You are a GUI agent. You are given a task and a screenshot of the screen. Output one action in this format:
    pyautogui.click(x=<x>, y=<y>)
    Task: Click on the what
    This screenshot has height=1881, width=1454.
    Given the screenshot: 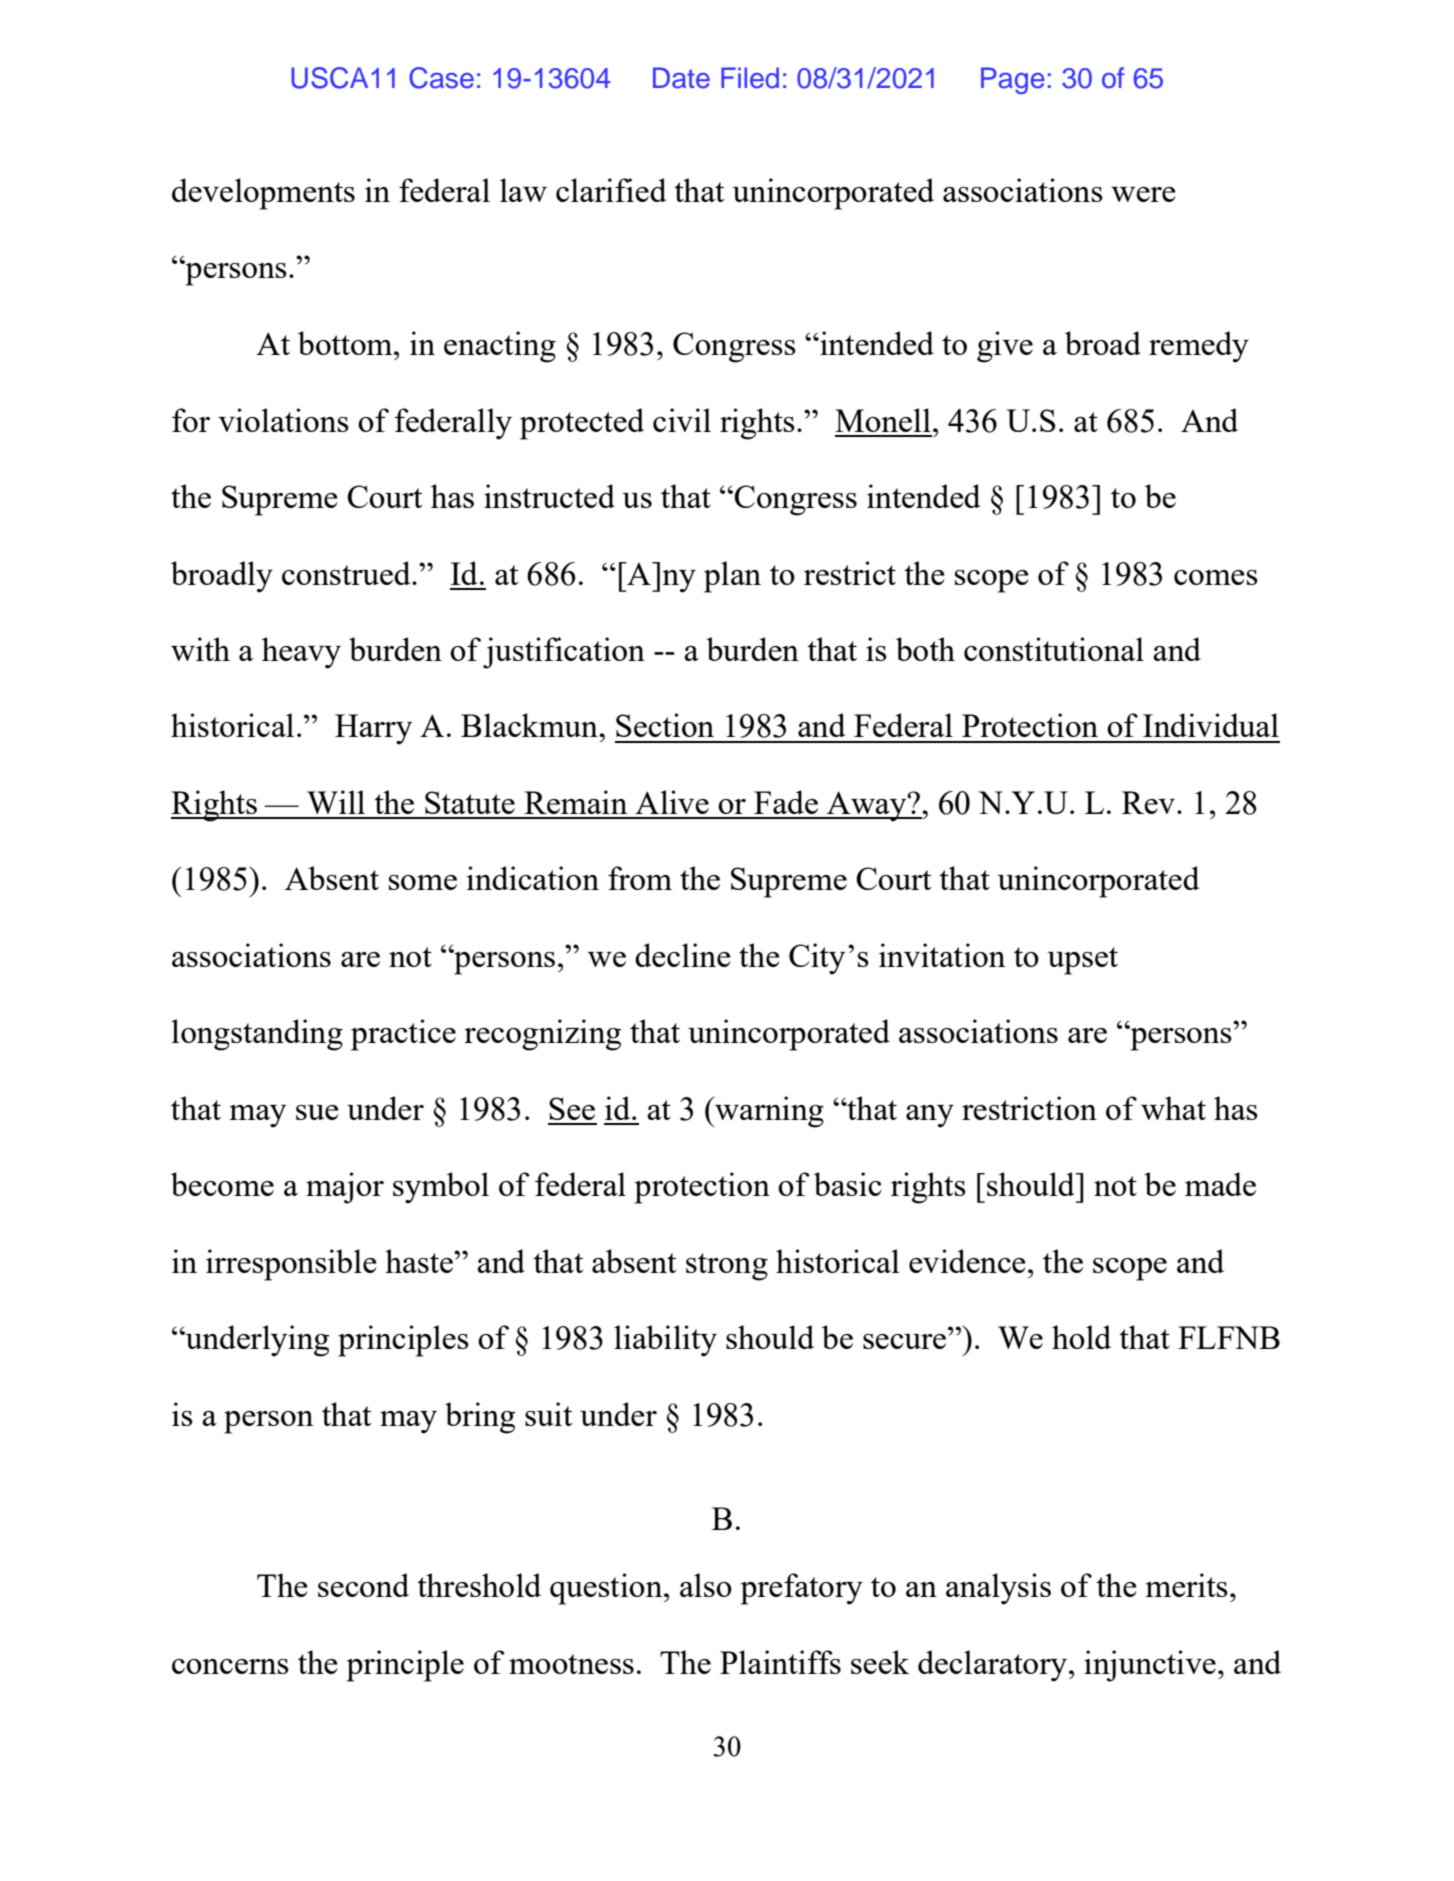 What is the action you would take?
    pyautogui.click(x=1173, y=1108)
